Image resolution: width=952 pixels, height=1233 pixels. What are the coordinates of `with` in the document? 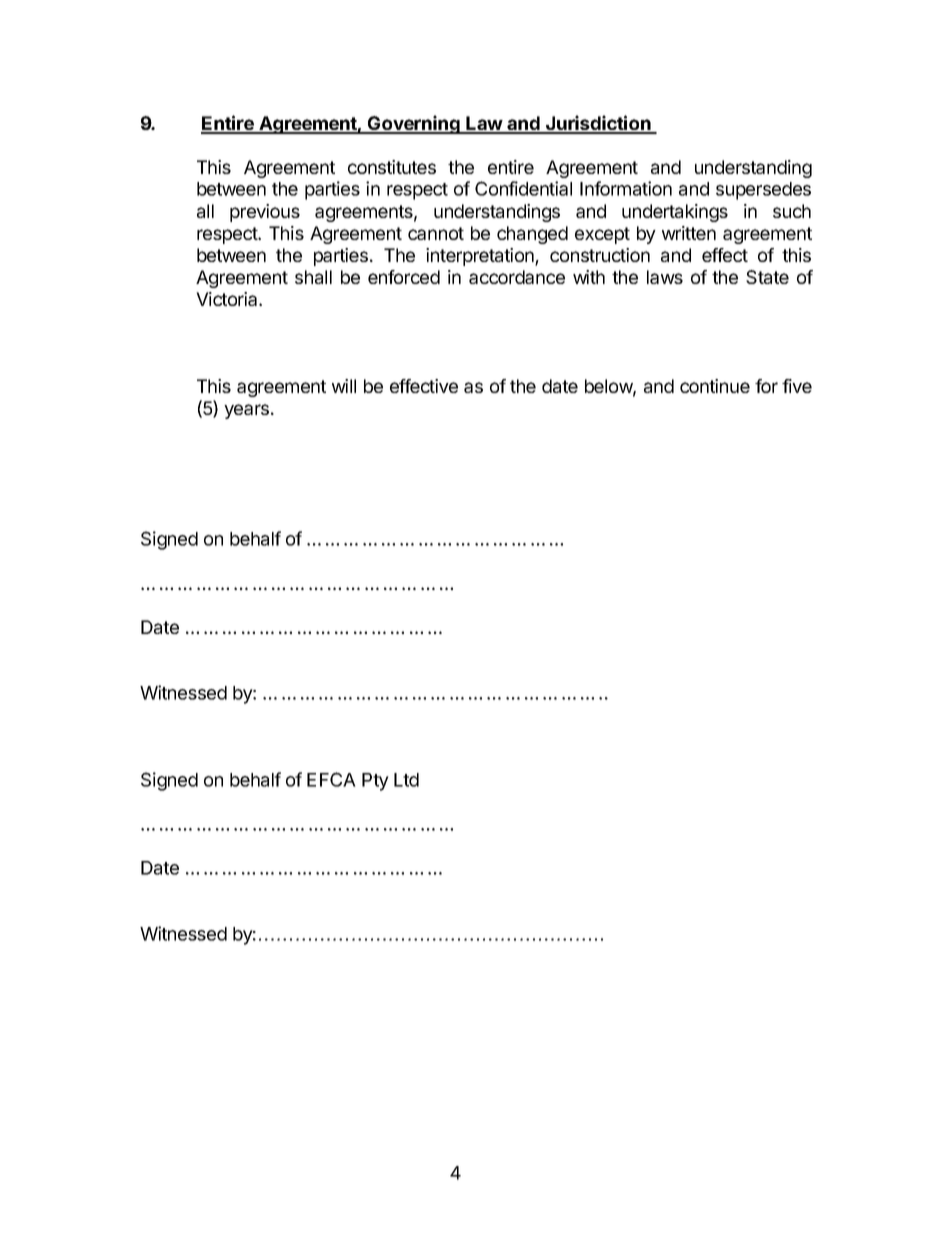 It's located at (589, 277).
